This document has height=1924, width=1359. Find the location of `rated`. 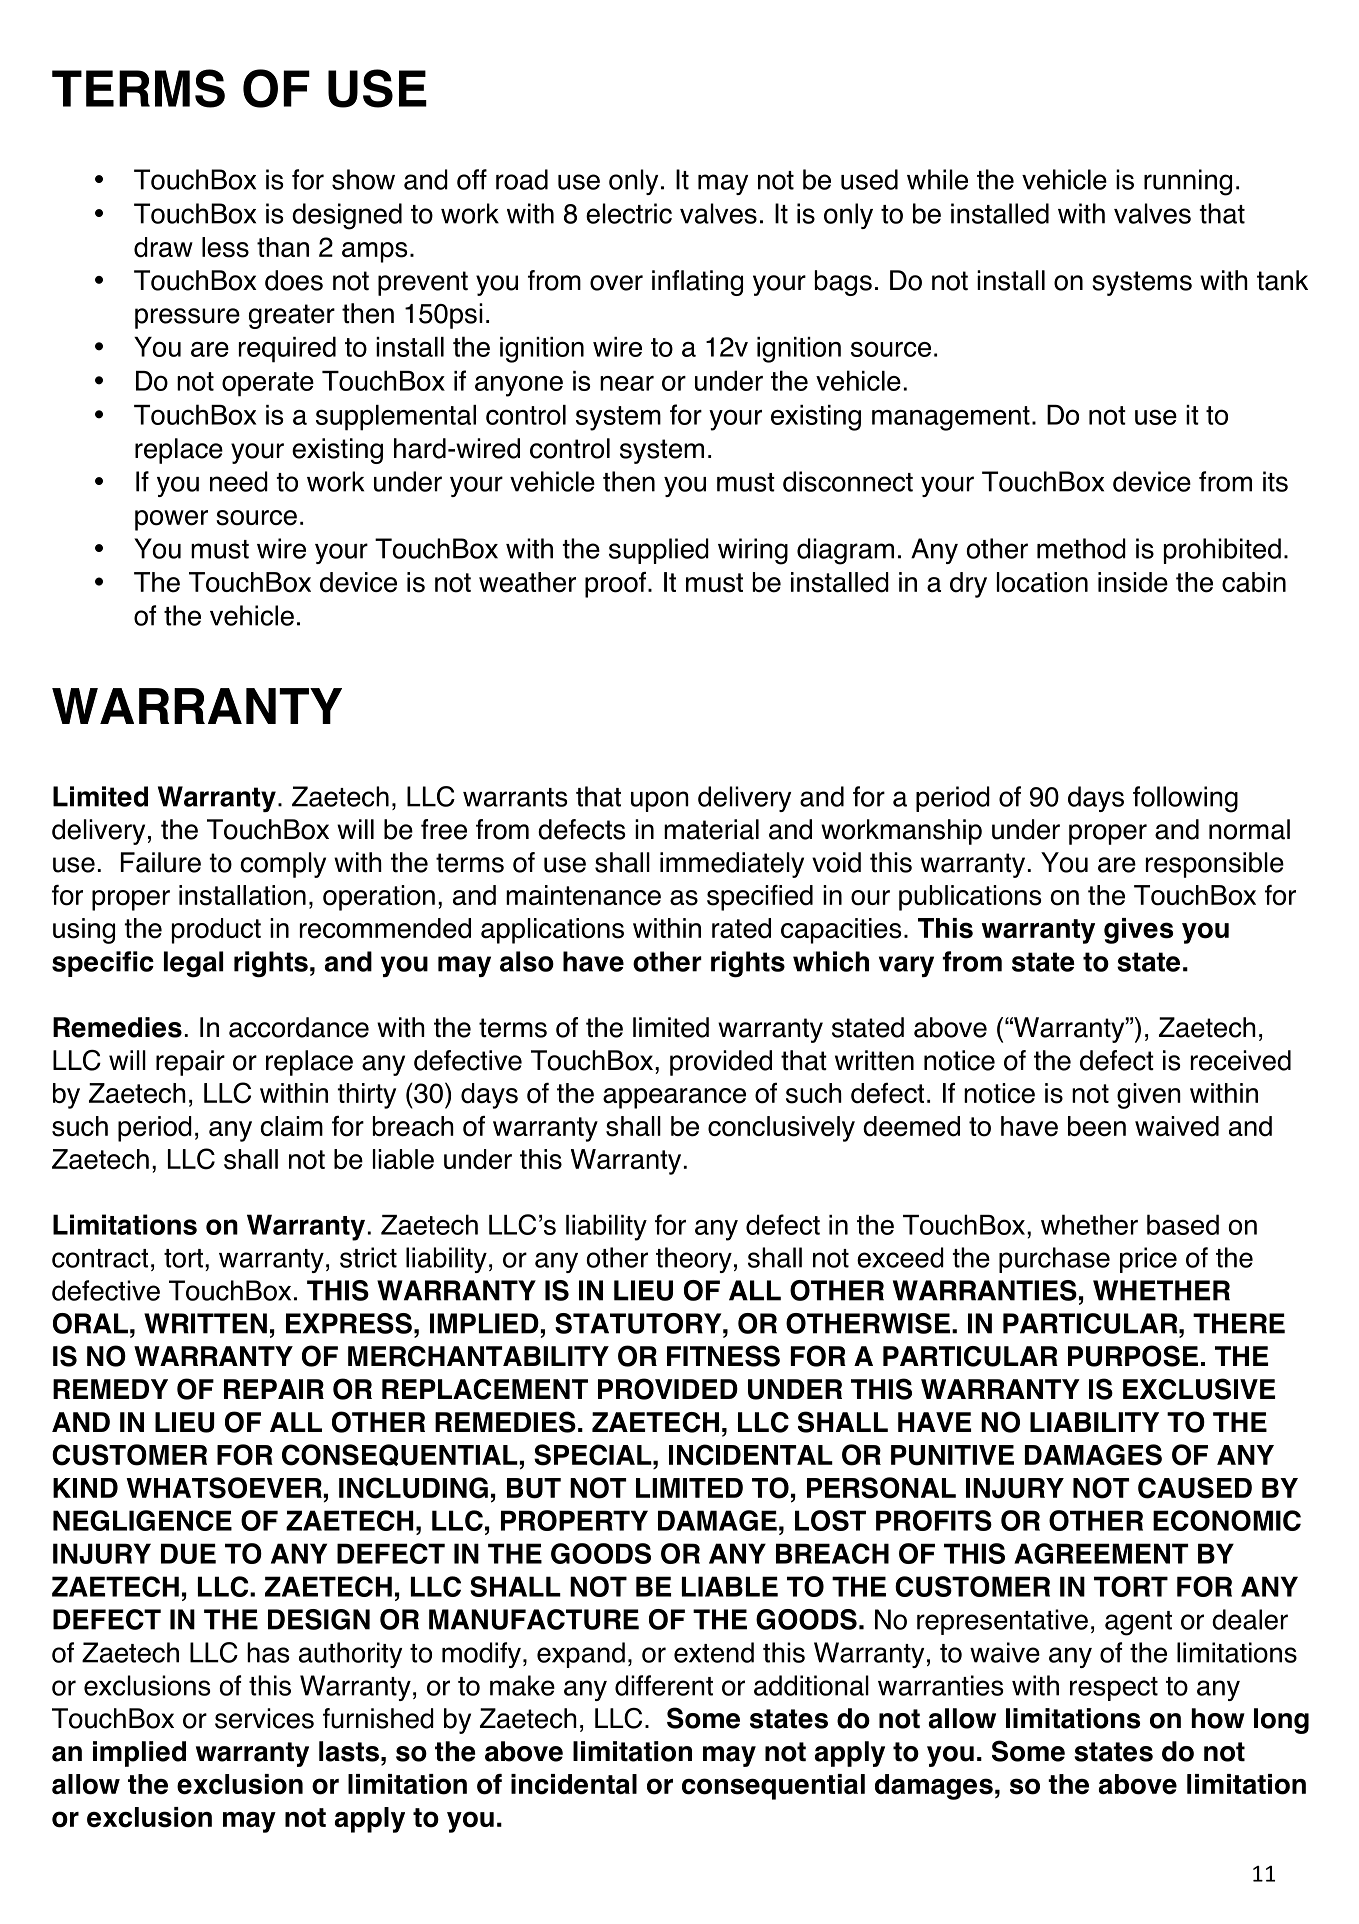

rated is located at coordinates (741, 928).
